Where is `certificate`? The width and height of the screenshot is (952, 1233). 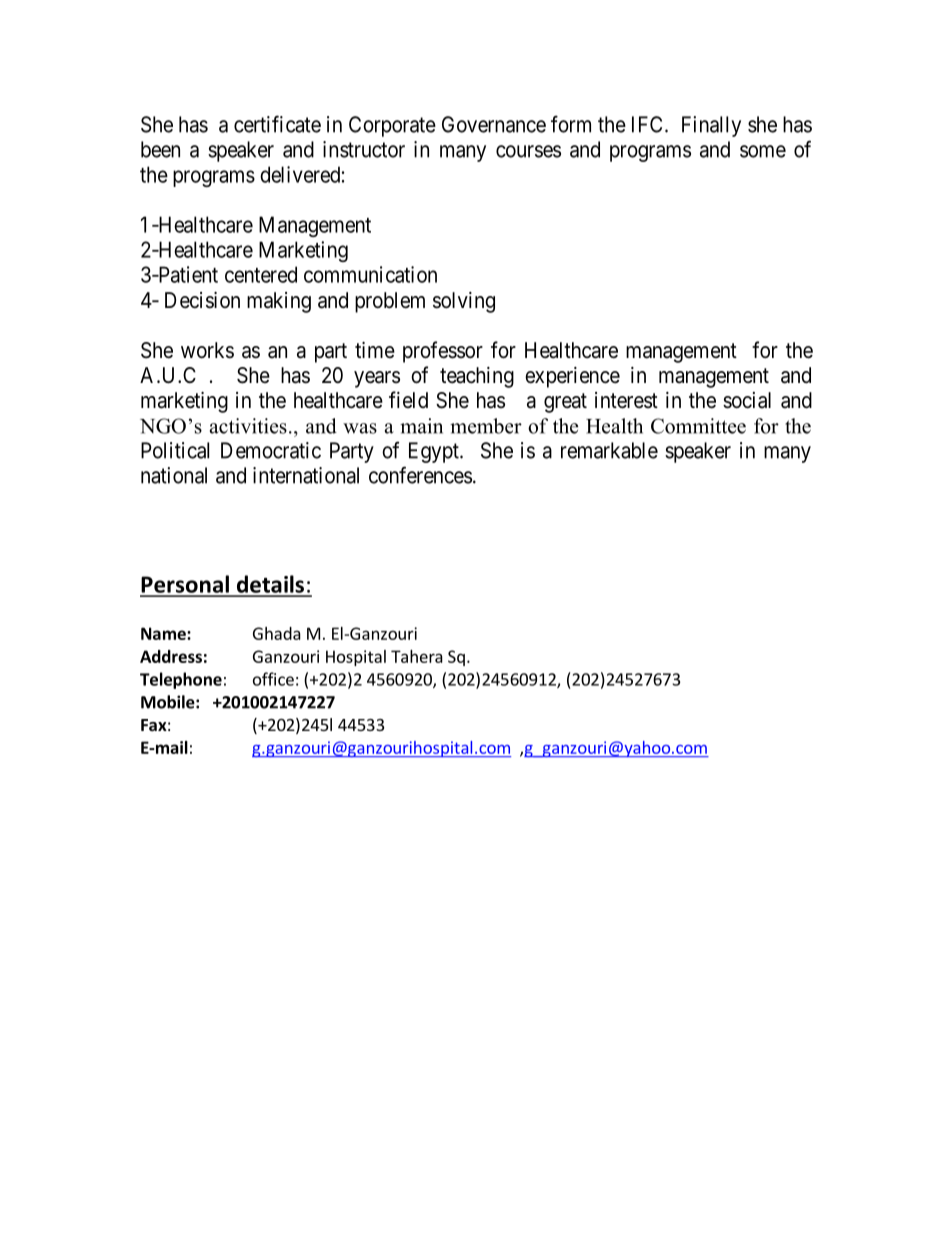
certificate is located at coordinates (277, 124).
